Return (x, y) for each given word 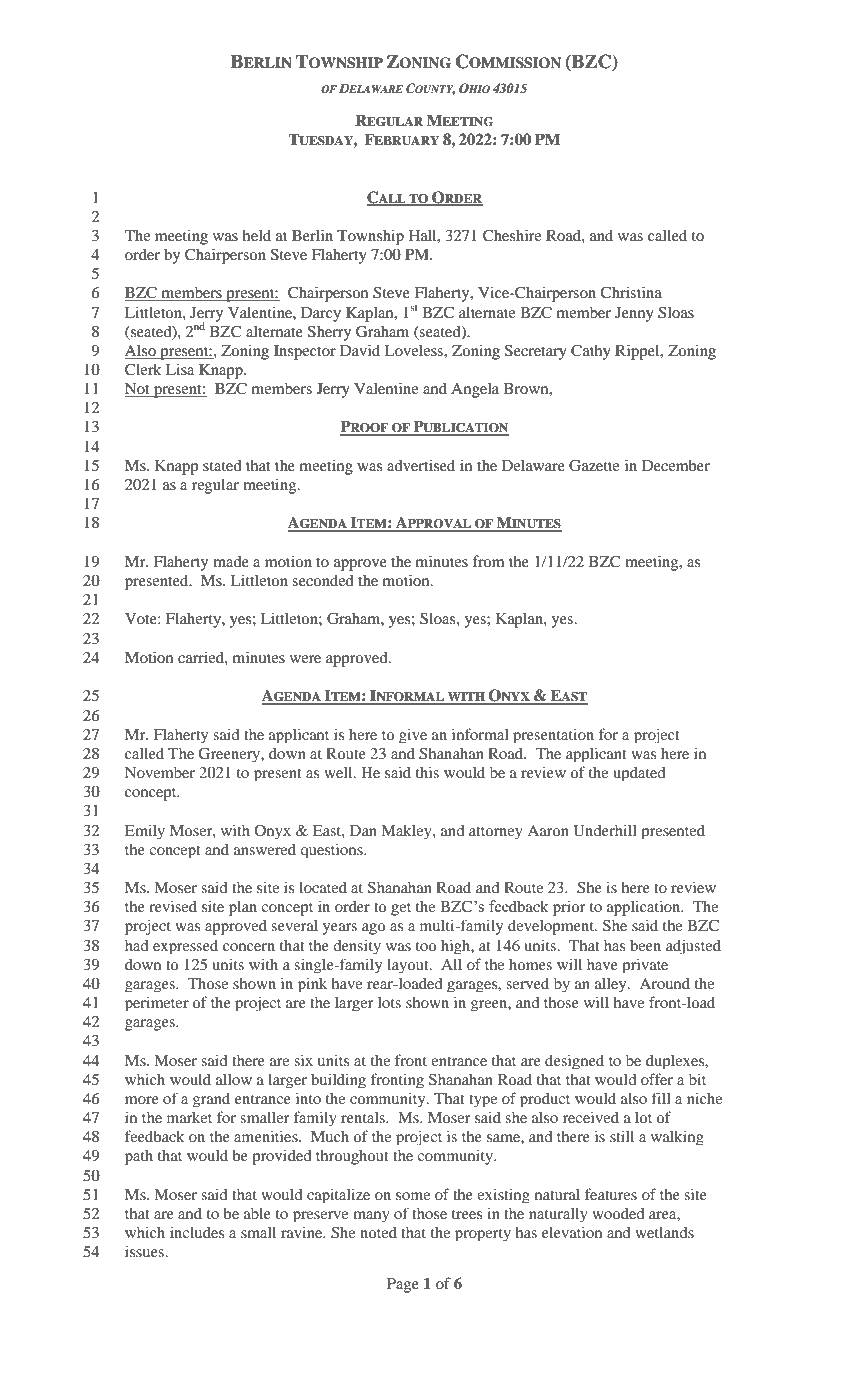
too (426, 946)
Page (403, 1285)
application (645, 908)
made (231, 561)
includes (197, 1232)
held (256, 235)
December (676, 465)
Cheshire (512, 235)
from (488, 561)
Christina (631, 292)
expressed (185, 946)
